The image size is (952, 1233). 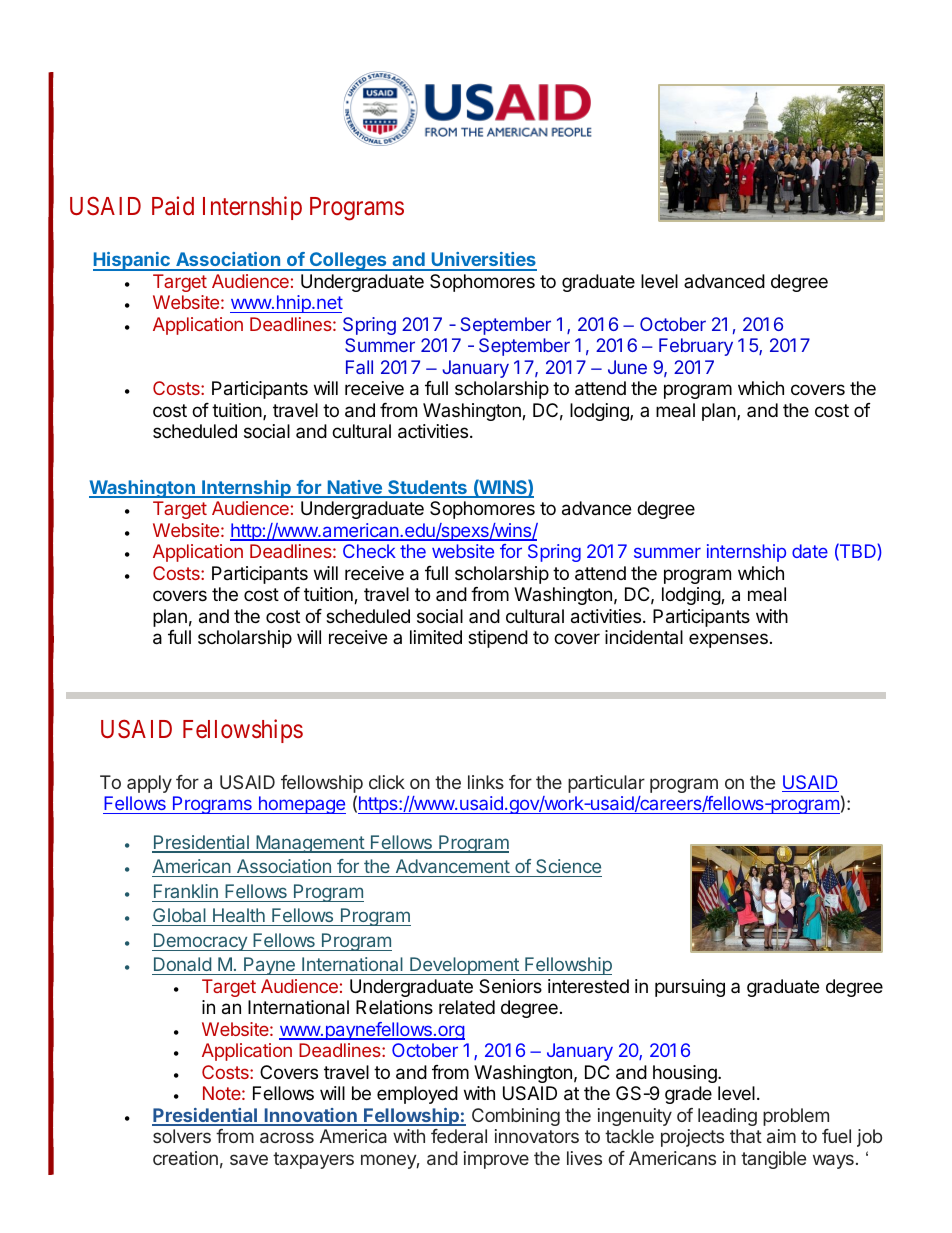 I want to click on Combining, so click(x=516, y=1117).
